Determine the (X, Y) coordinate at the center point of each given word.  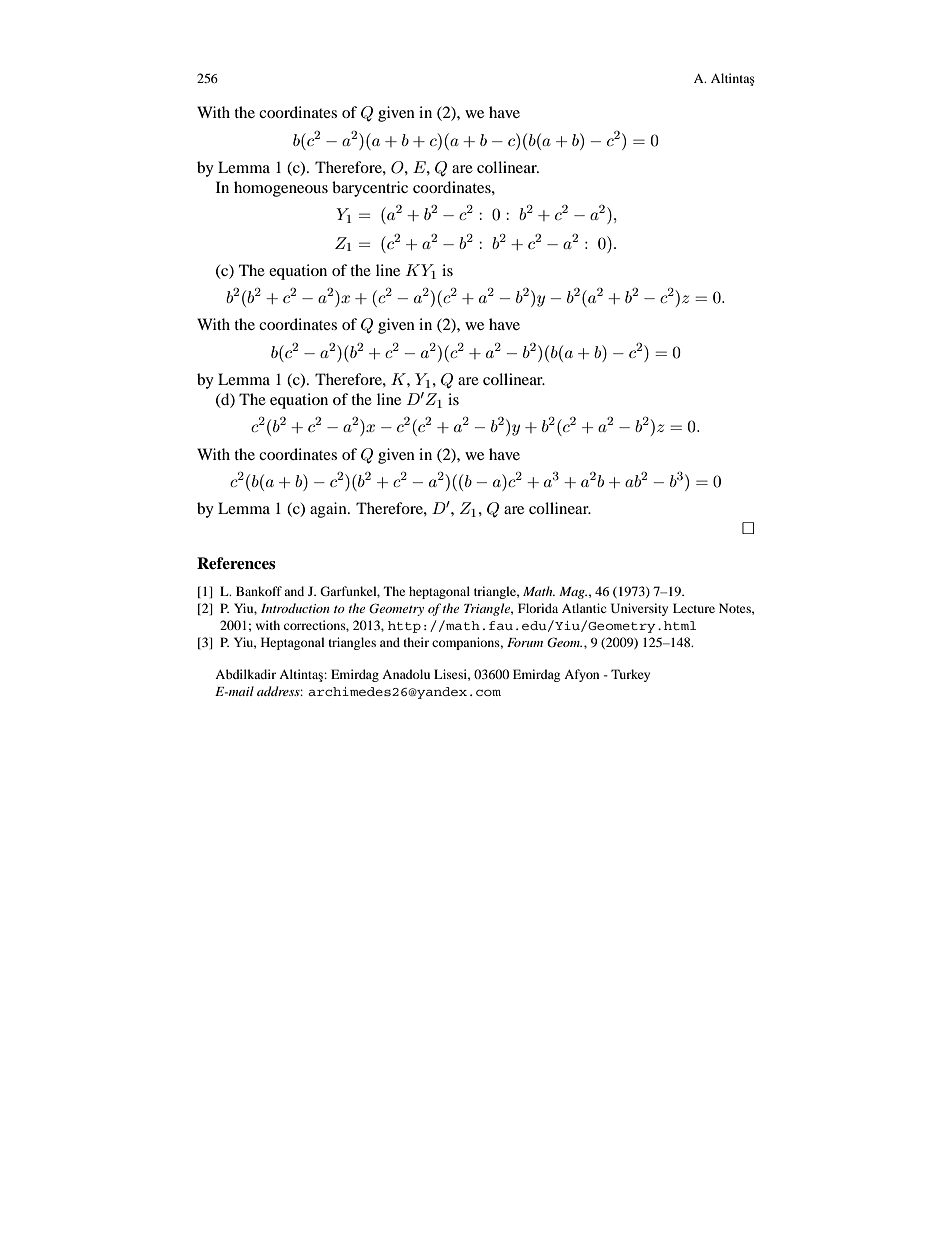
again (329, 510)
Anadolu (406, 674)
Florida (538, 608)
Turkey (630, 675)
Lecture (694, 608)
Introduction (295, 608)
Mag (573, 593)
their (416, 642)
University (639, 609)
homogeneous (281, 189)
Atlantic (584, 608)
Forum (525, 642)
